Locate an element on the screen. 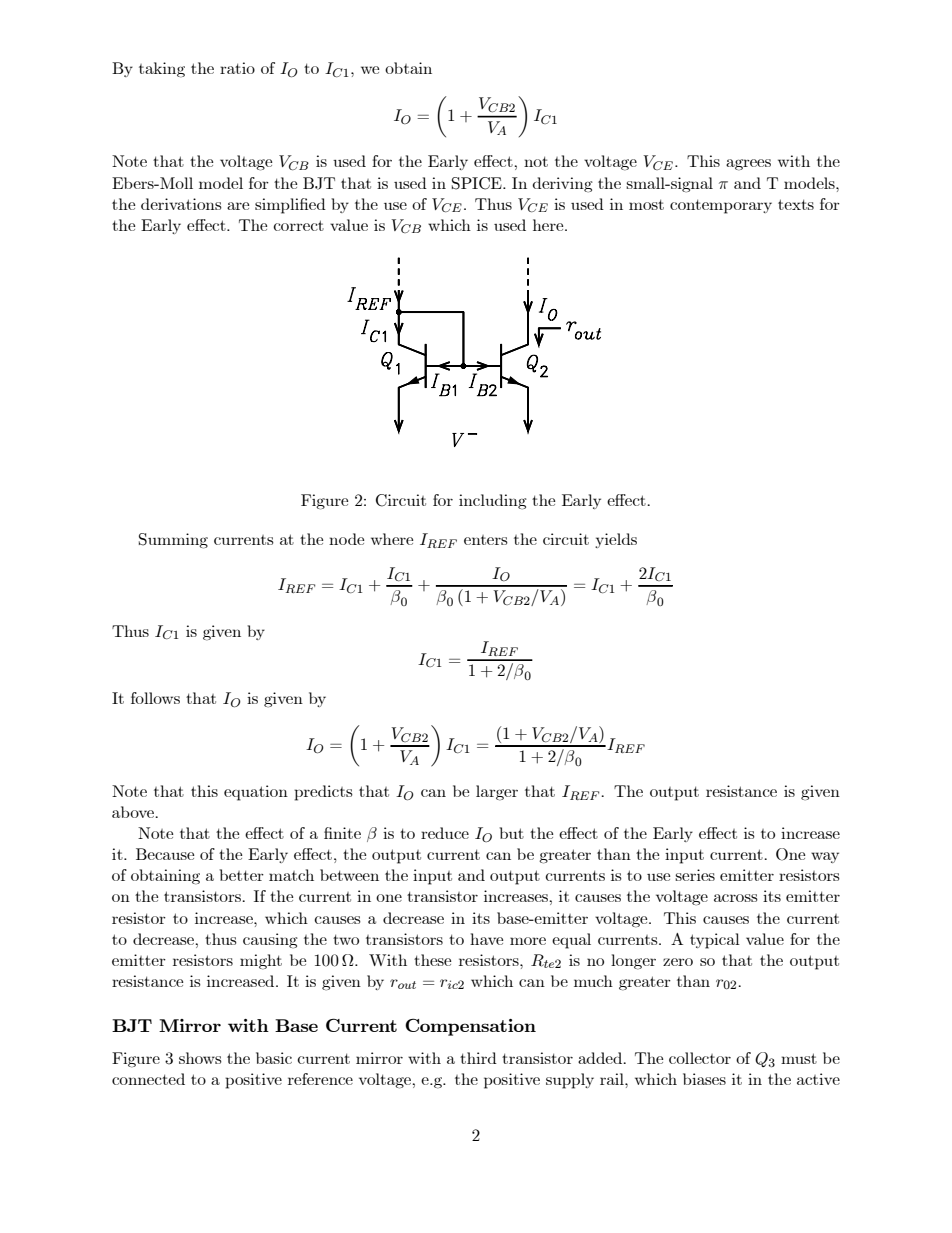  third is located at coordinates (478, 1058).
